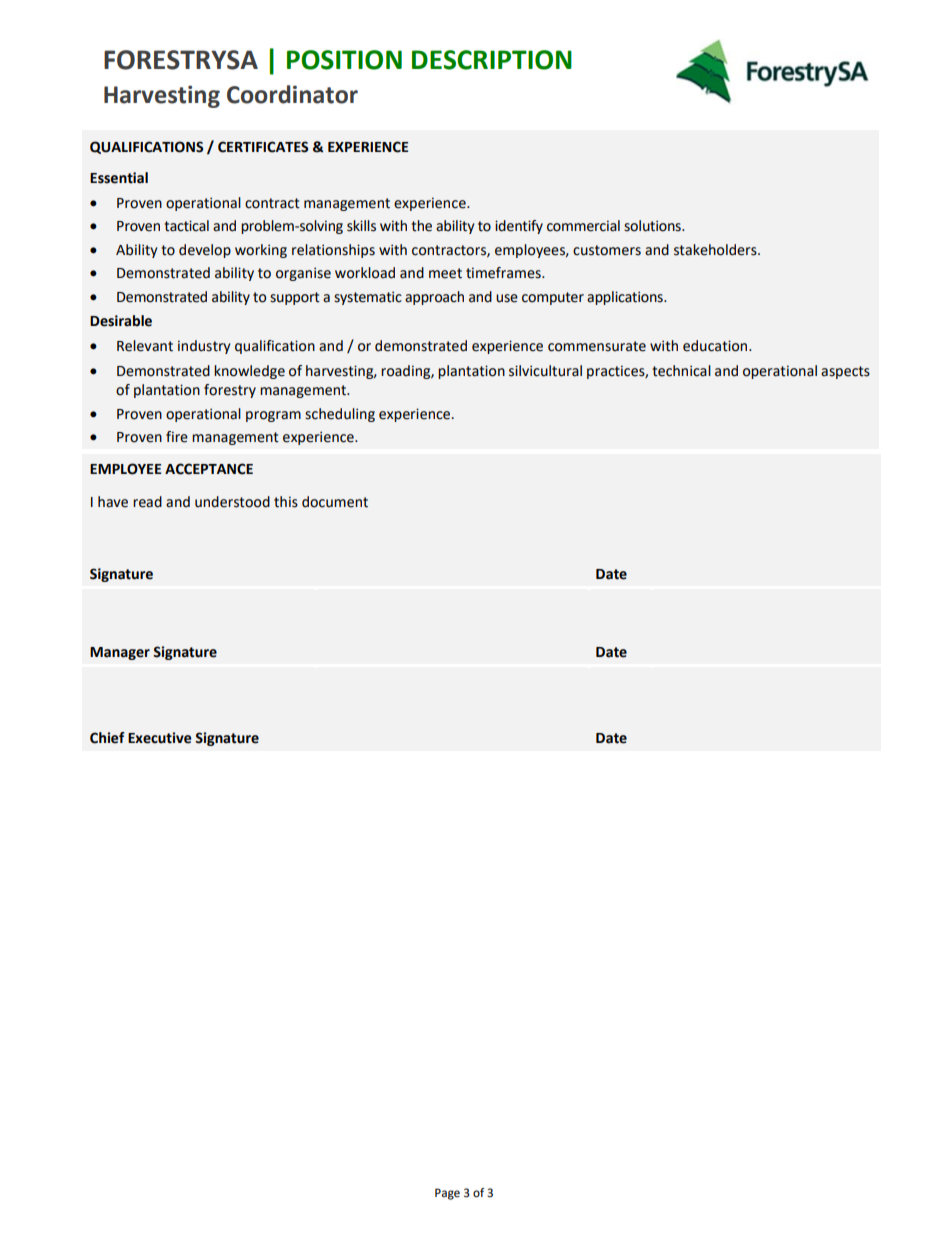  What do you see at coordinates (716, 346) in the page?
I see `education` at bounding box center [716, 346].
